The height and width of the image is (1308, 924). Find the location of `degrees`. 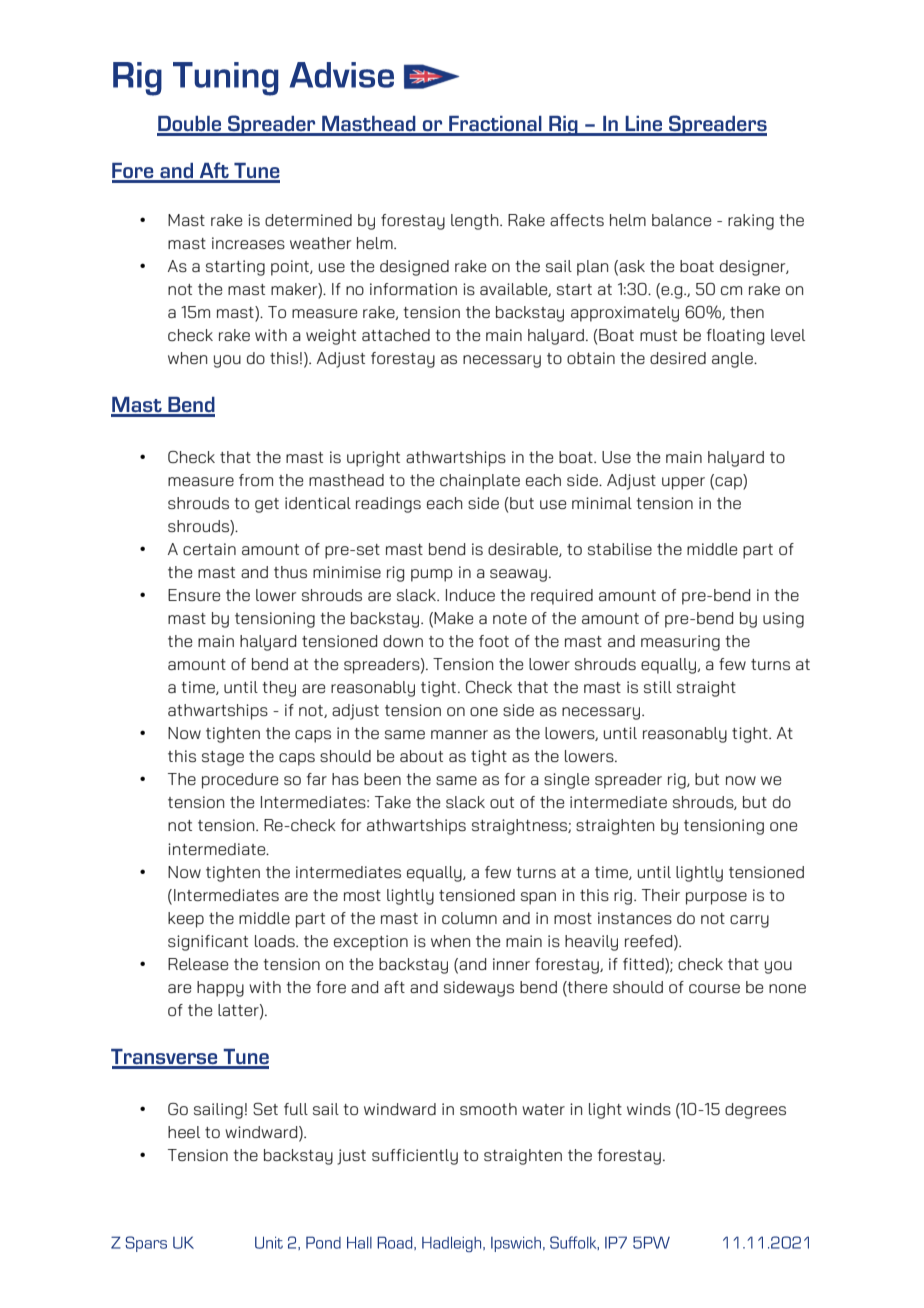

degrees is located at coordinates (755, 1111).
